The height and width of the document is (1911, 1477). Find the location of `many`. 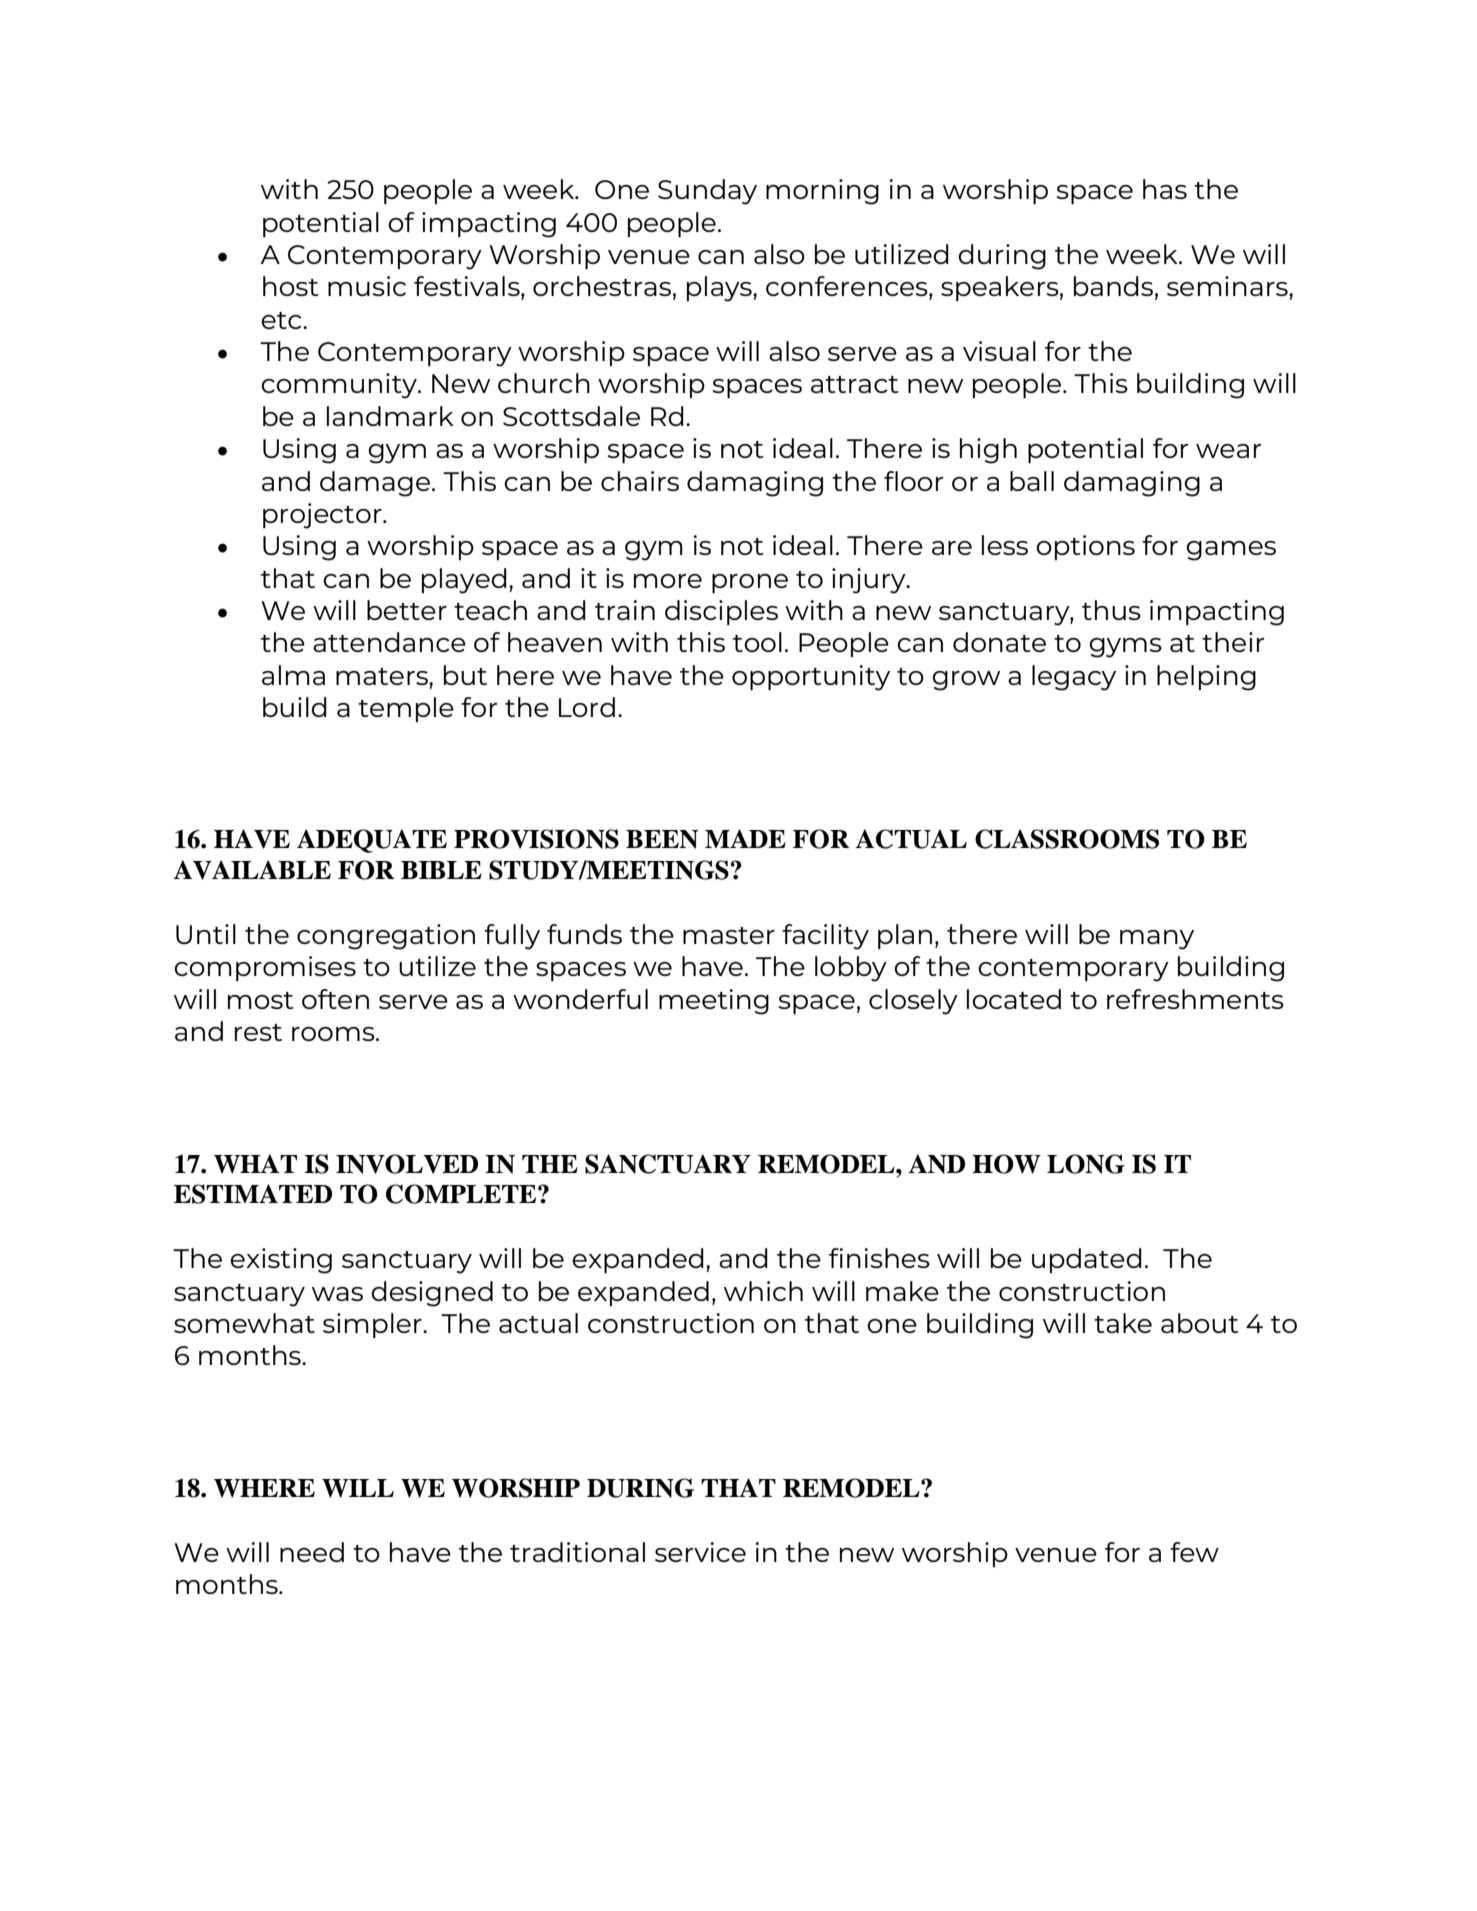

many is located at coordinates (1157, 940).
